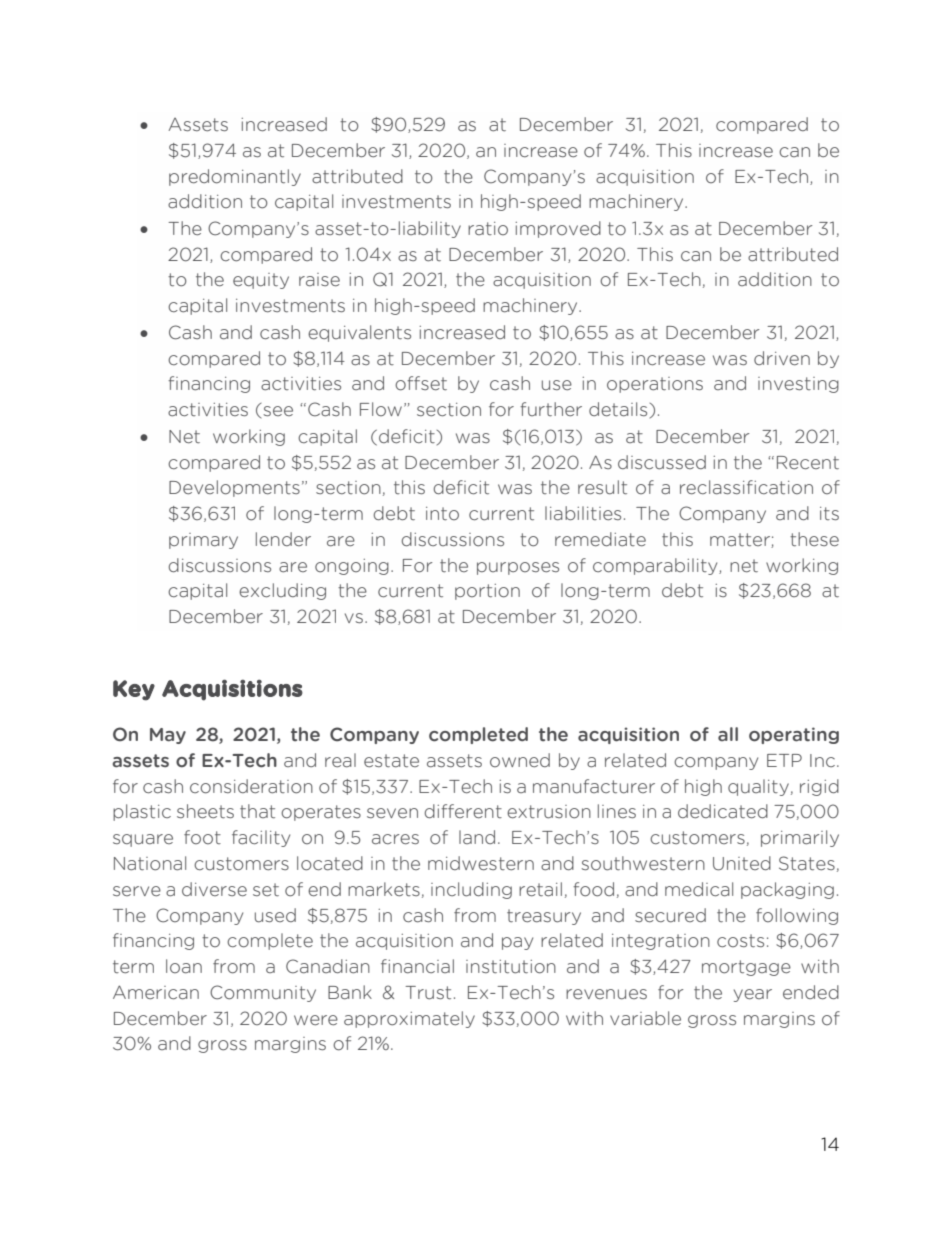 Image resolution: width=952 pixels, height=1233 pixels. I want to click on Developments, so click(234, 488).
